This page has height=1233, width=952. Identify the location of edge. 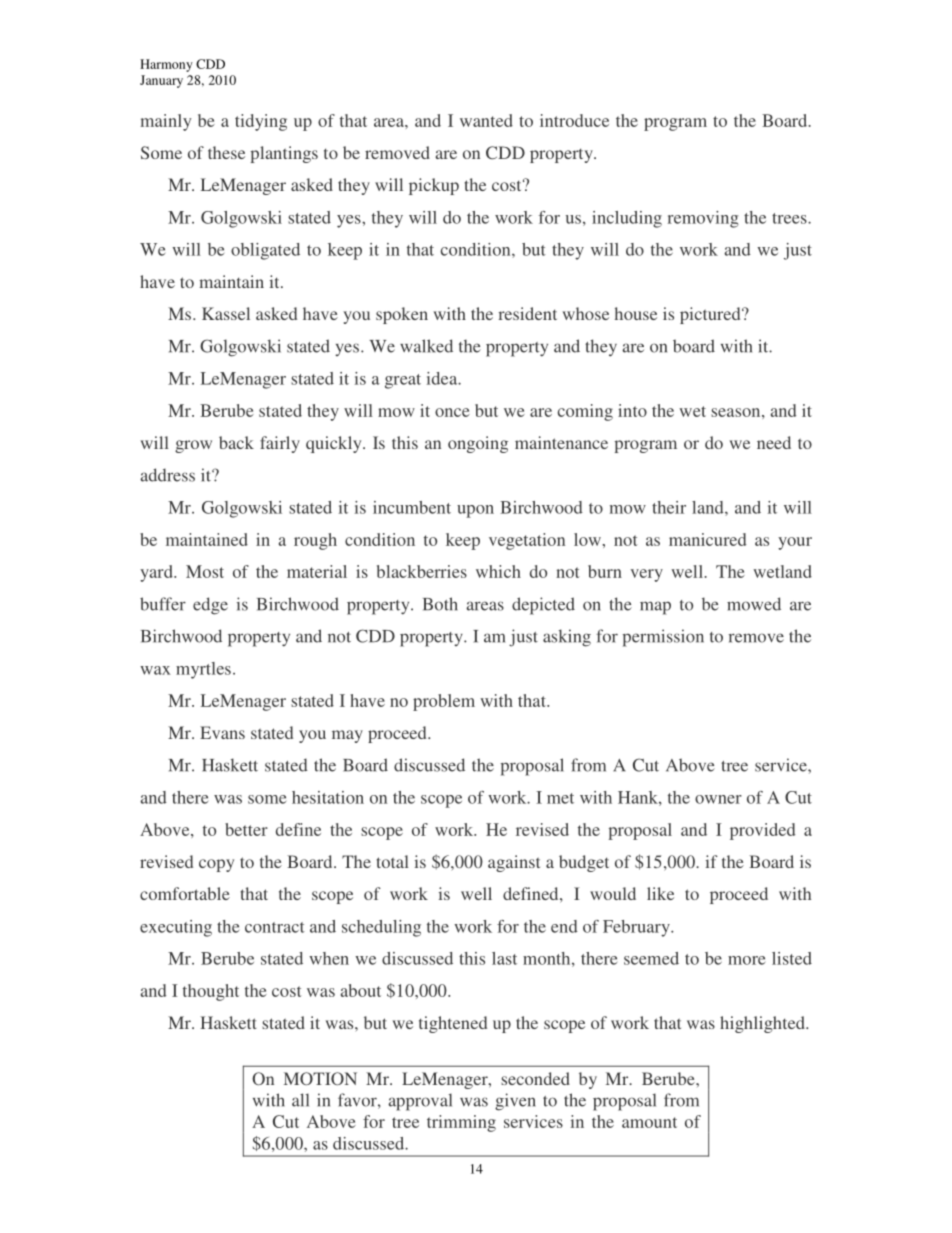
(210, 606).
